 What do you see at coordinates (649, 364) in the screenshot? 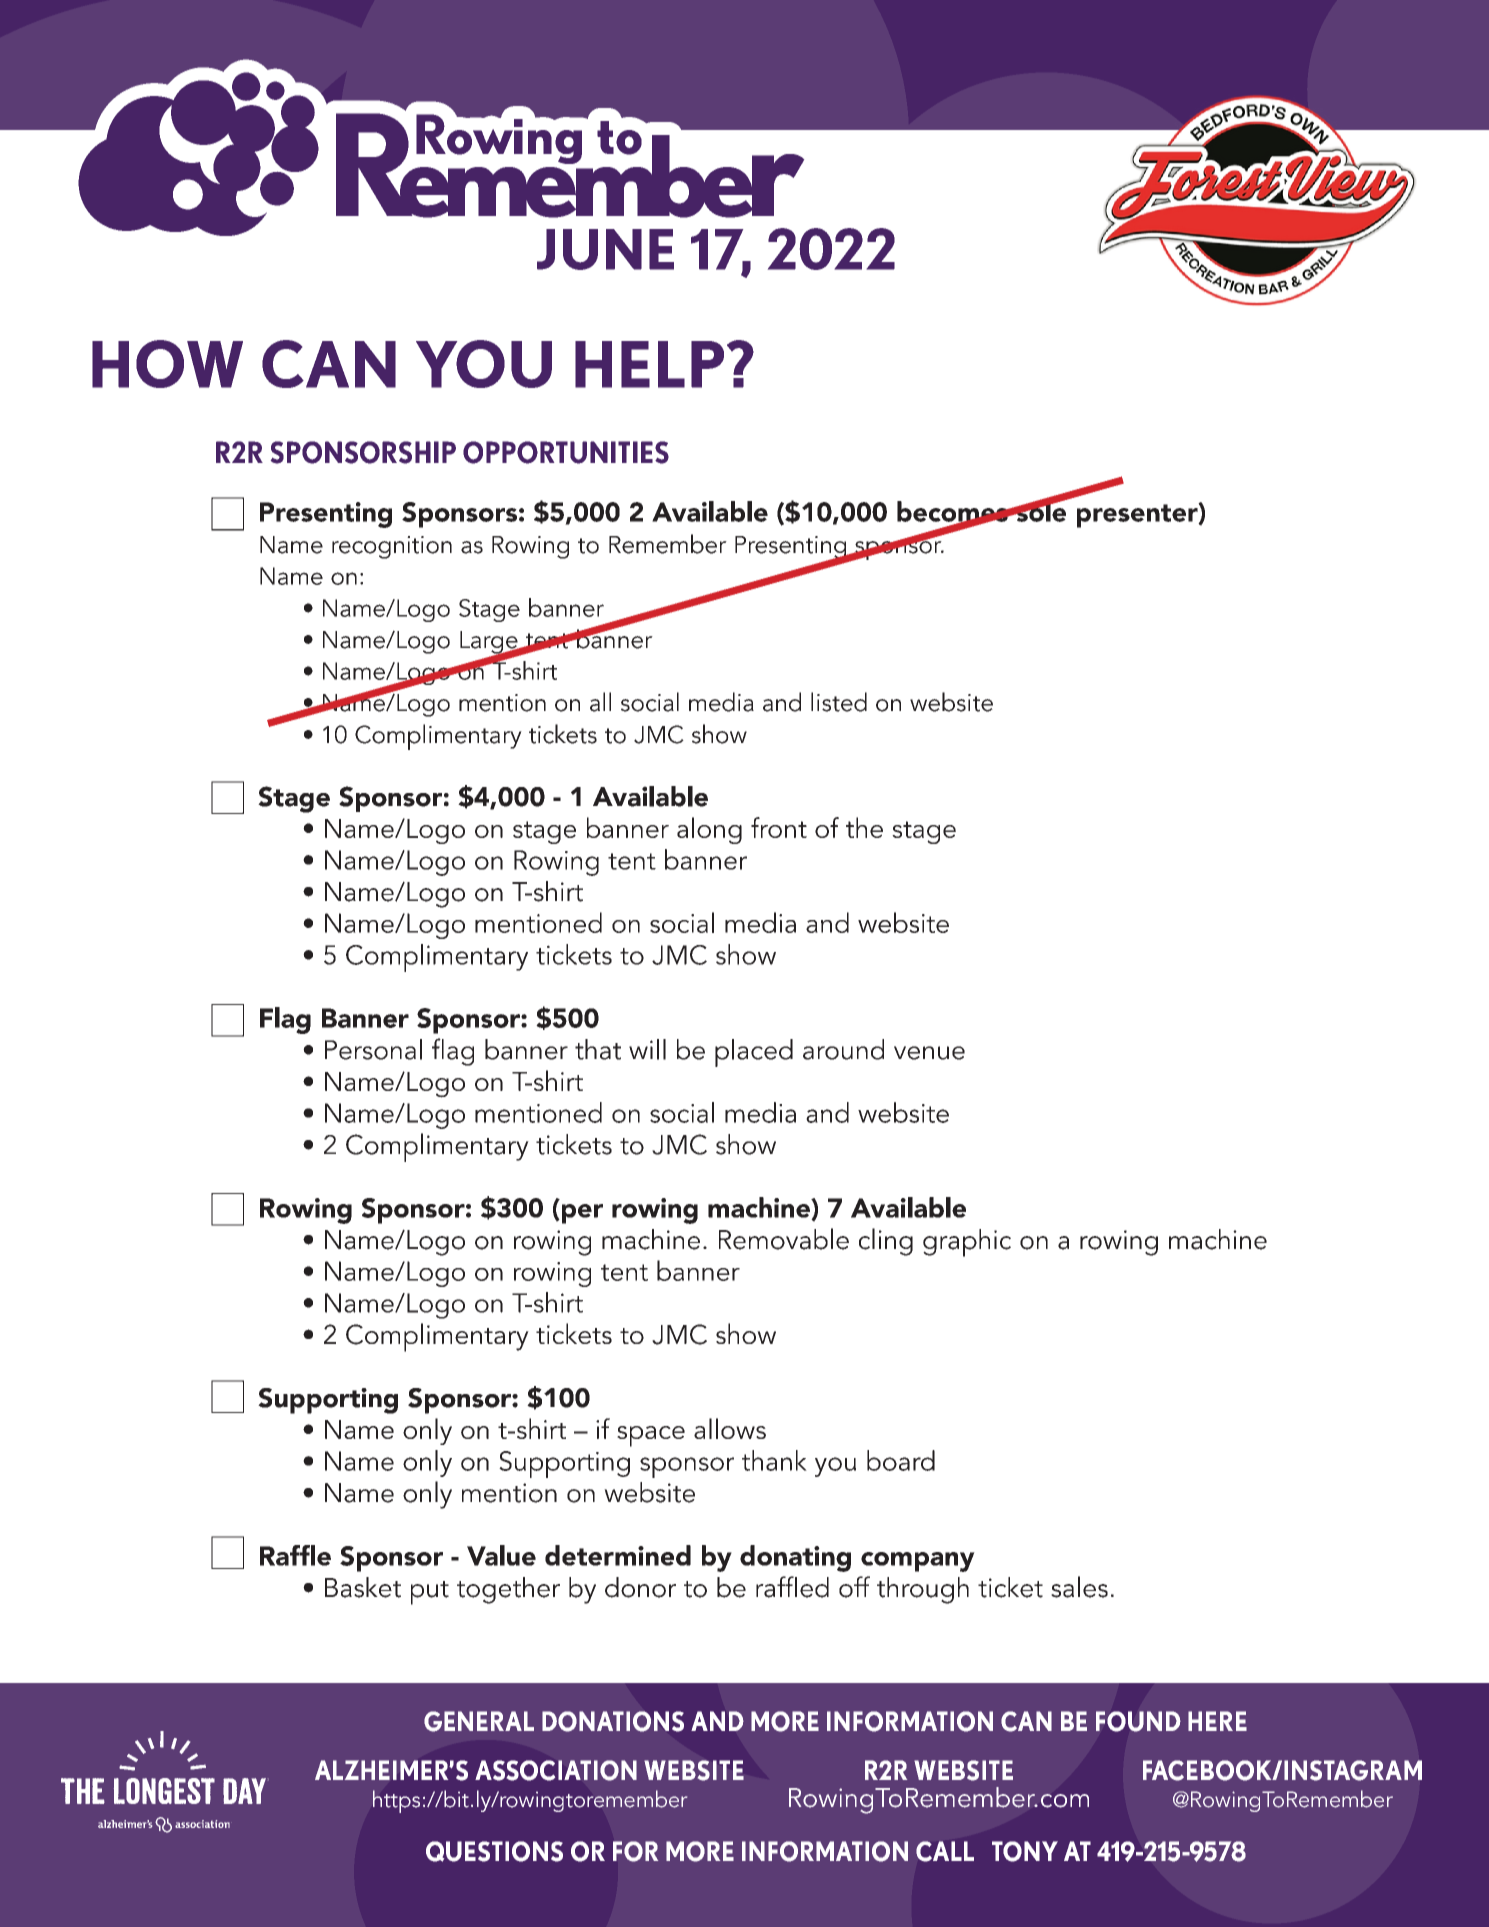
I see `HELP` at bounding box center [649, 364].
